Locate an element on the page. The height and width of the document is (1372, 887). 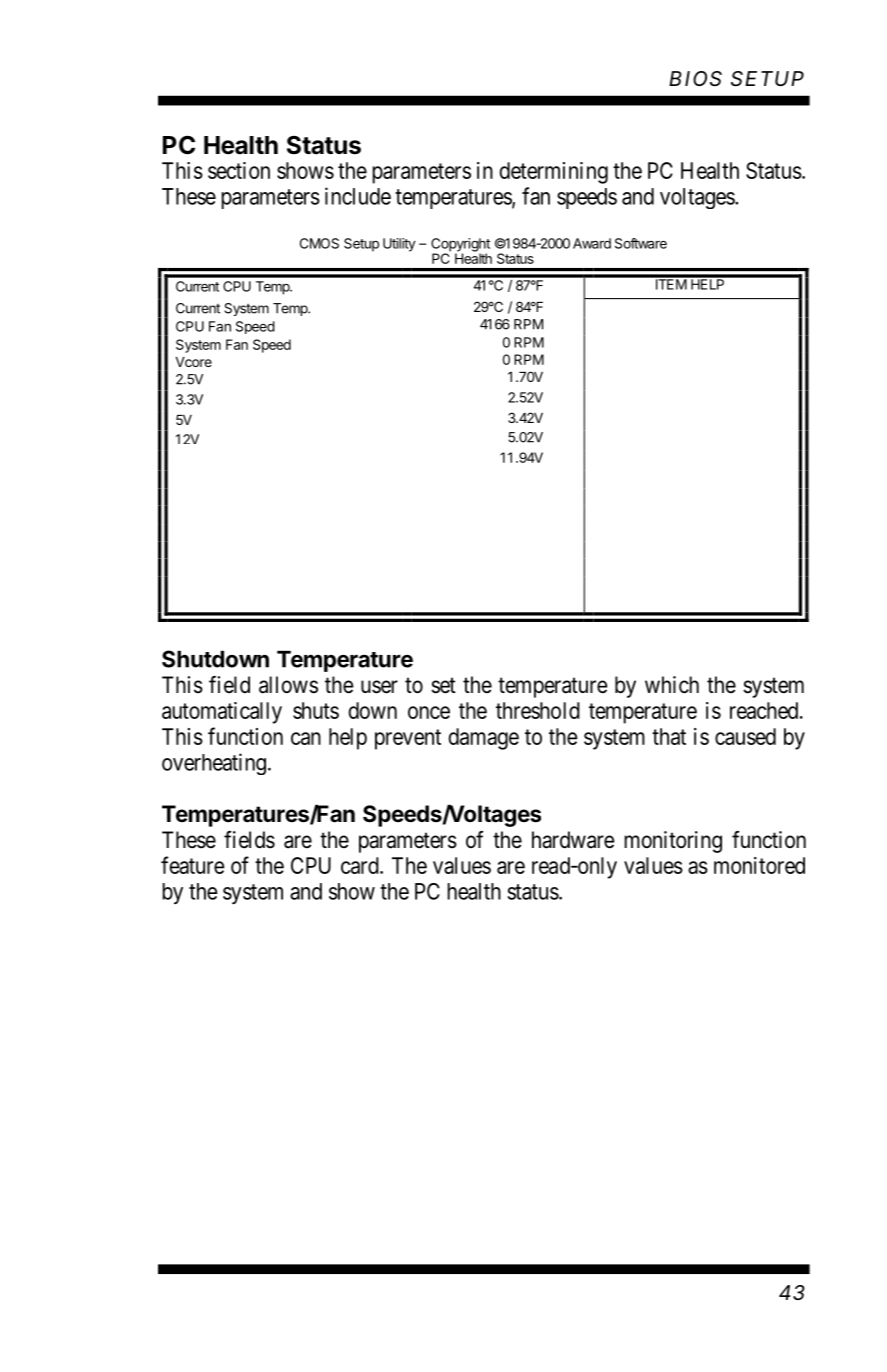
feature is located at coordinates (193, 865).
